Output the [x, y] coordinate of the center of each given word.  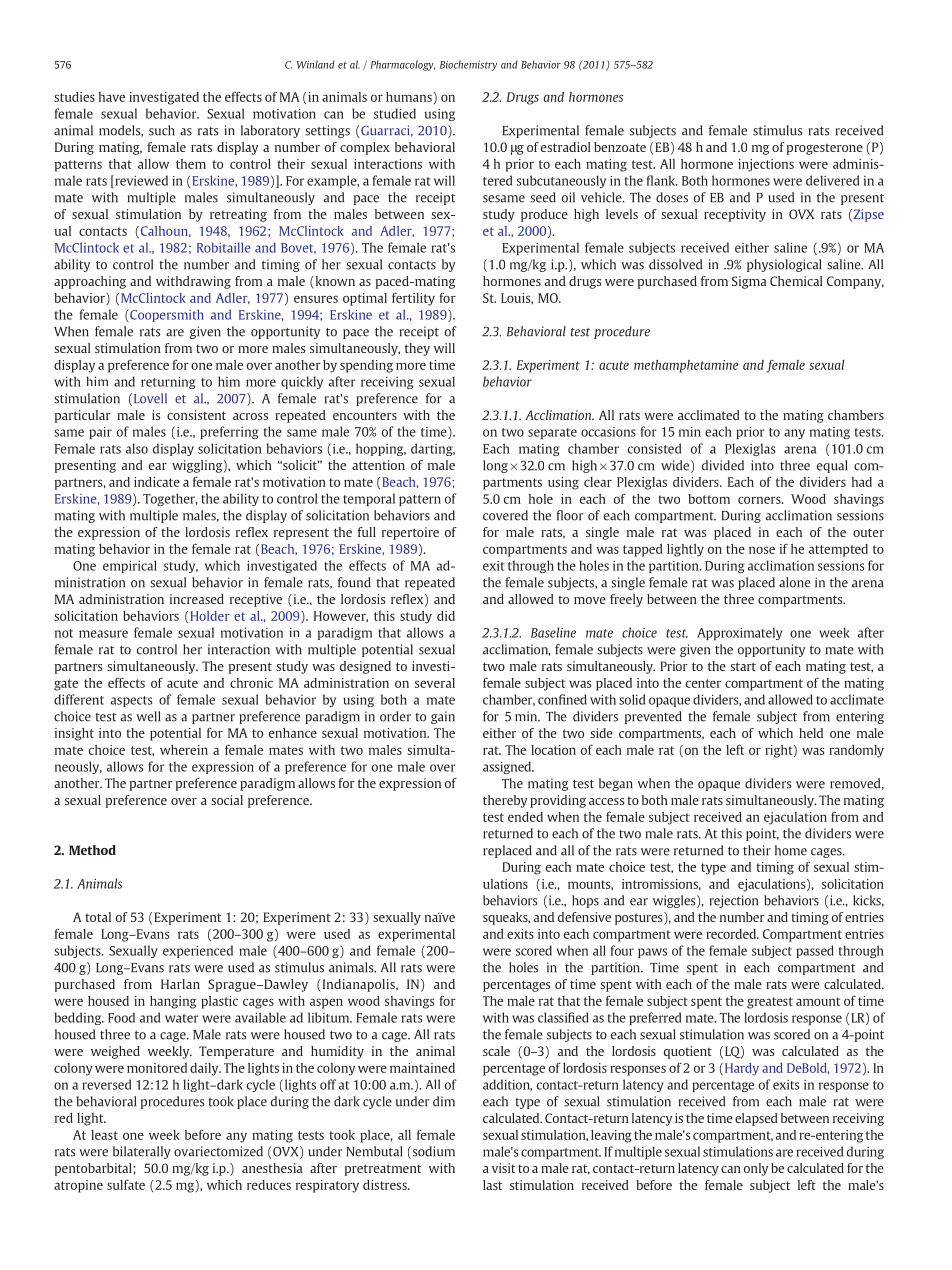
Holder [210, 616]
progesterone [825, 149]
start [743, 666]
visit [504, 1168]
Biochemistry [468, 65]
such [162, 130]
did [446, 616]
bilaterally [142, 1152]
